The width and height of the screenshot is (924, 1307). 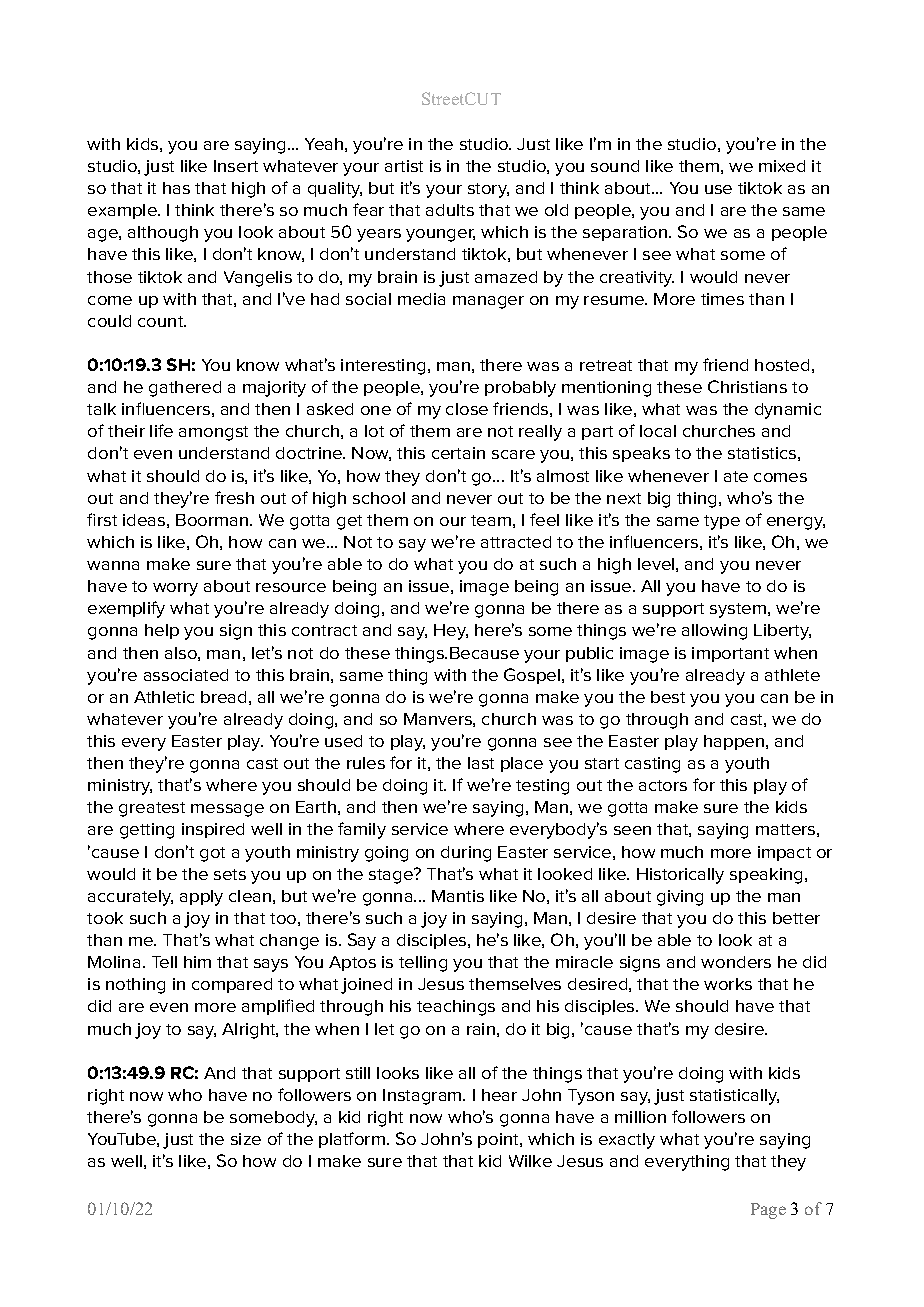 I want to click on during, so click(x=466, y=854).
